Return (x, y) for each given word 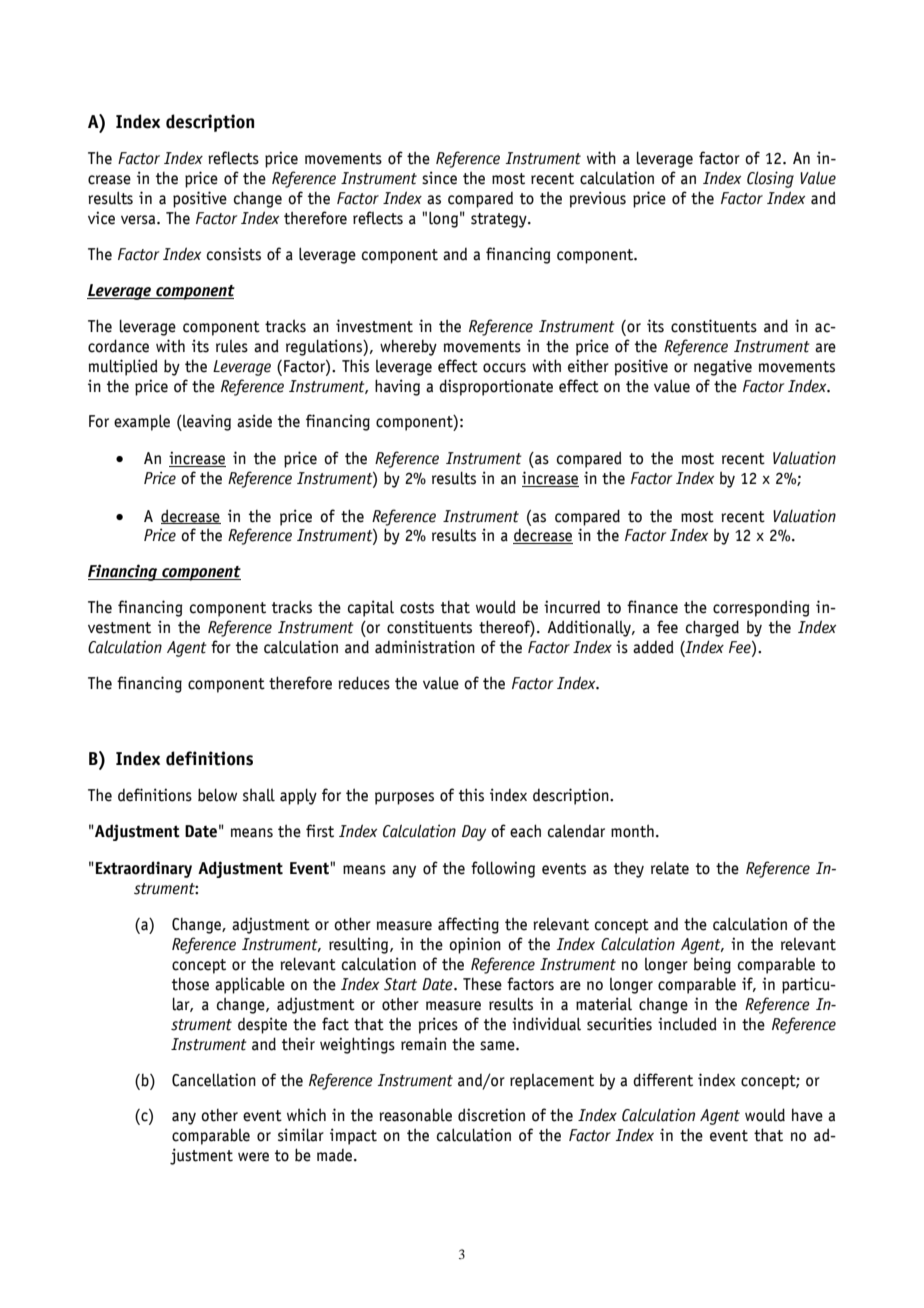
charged (712, 628)
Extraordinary (144, 869)
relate (670, 868)
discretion (491, 1115)
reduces (364, 683)
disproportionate (496, 387)
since (439, 178)
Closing (770, 179)
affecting (468, 925)
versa (139, 220)
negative (723, 367)
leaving (206, 422)
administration (425, 647)
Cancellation (214, 1080)
